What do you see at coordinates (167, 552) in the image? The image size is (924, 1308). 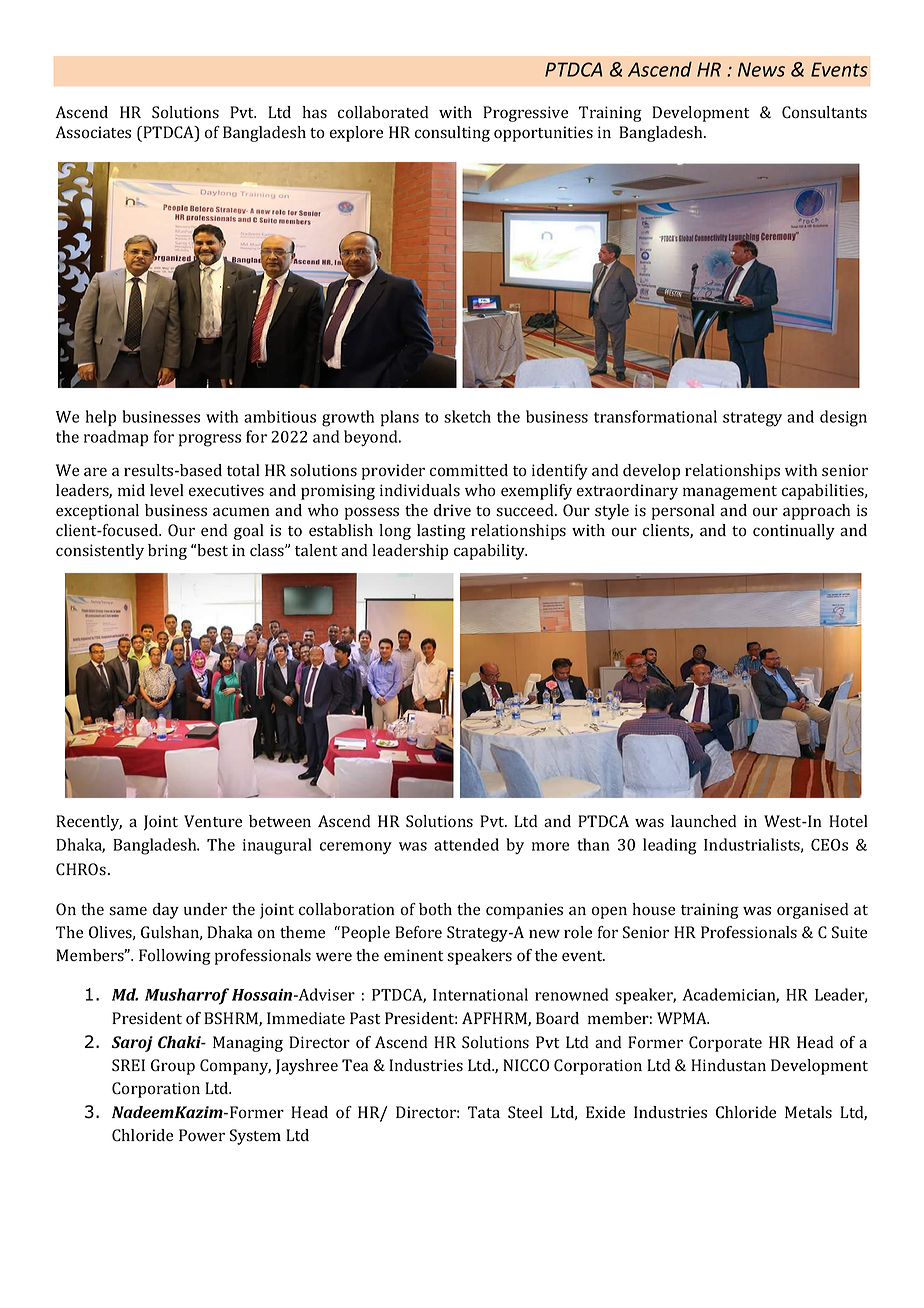 I see `bring` at bounding box center [167, 552].
